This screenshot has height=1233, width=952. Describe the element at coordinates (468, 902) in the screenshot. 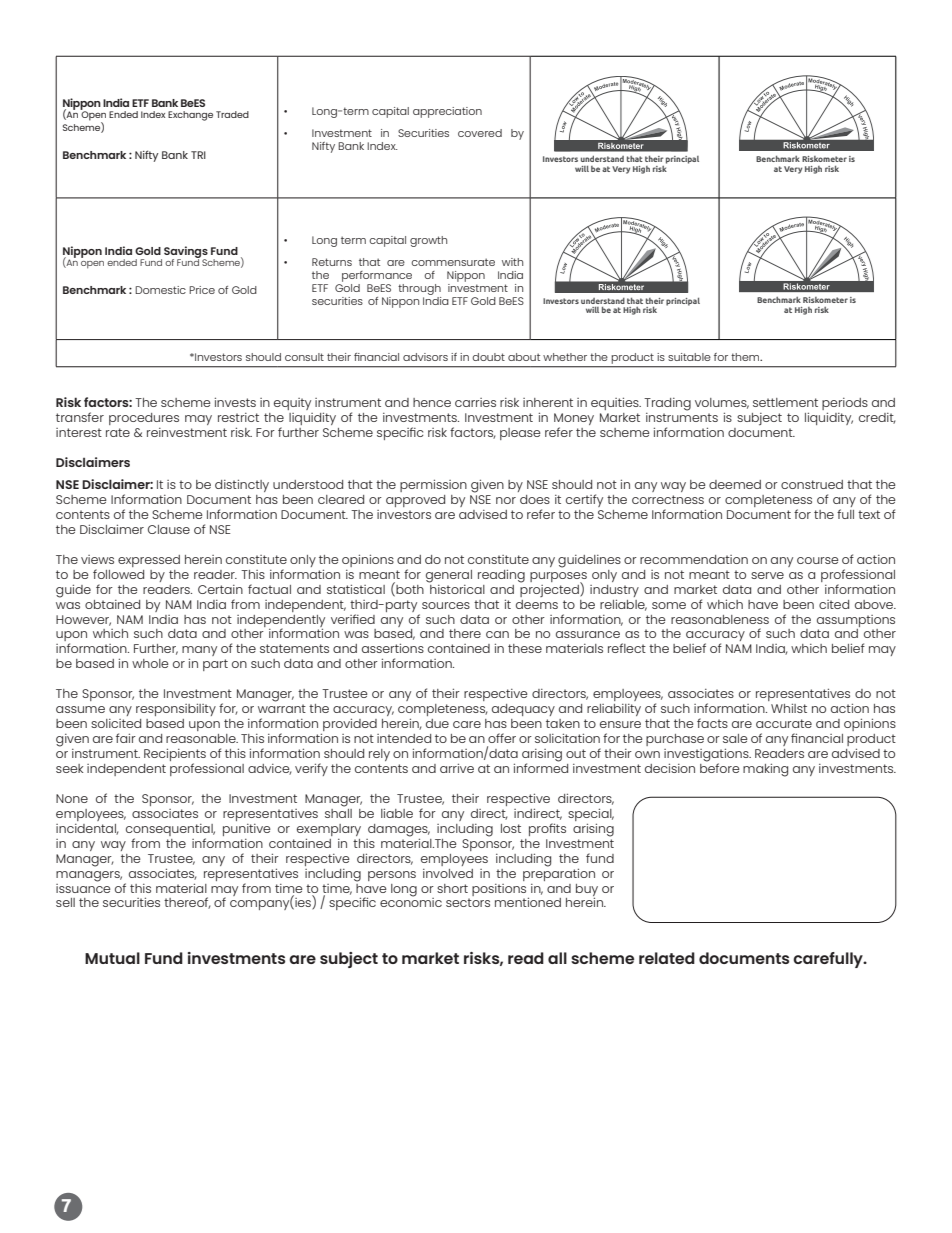

I see `sectors` at that location.
